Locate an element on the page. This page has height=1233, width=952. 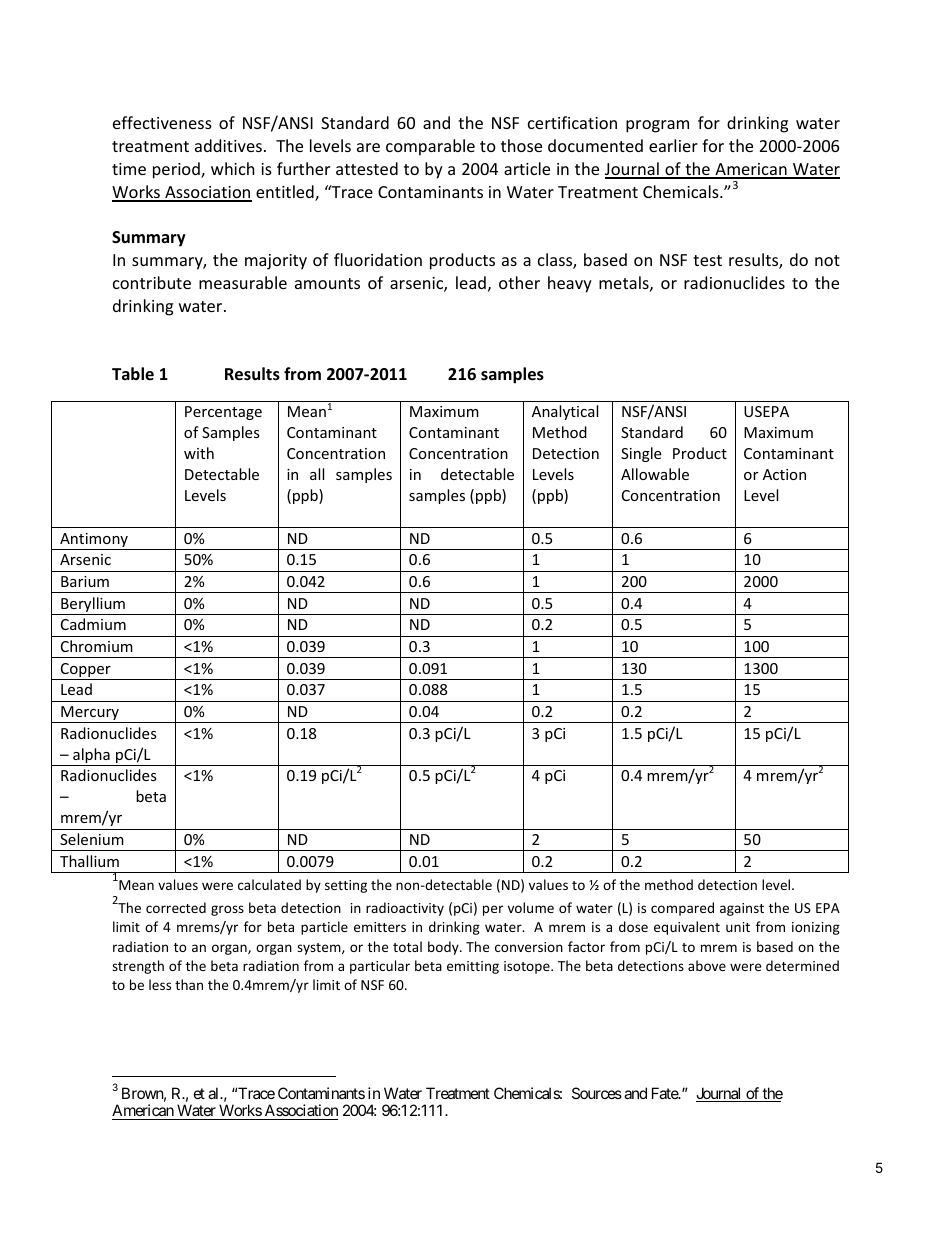
Percentage is located at coordinates (223, 413).
